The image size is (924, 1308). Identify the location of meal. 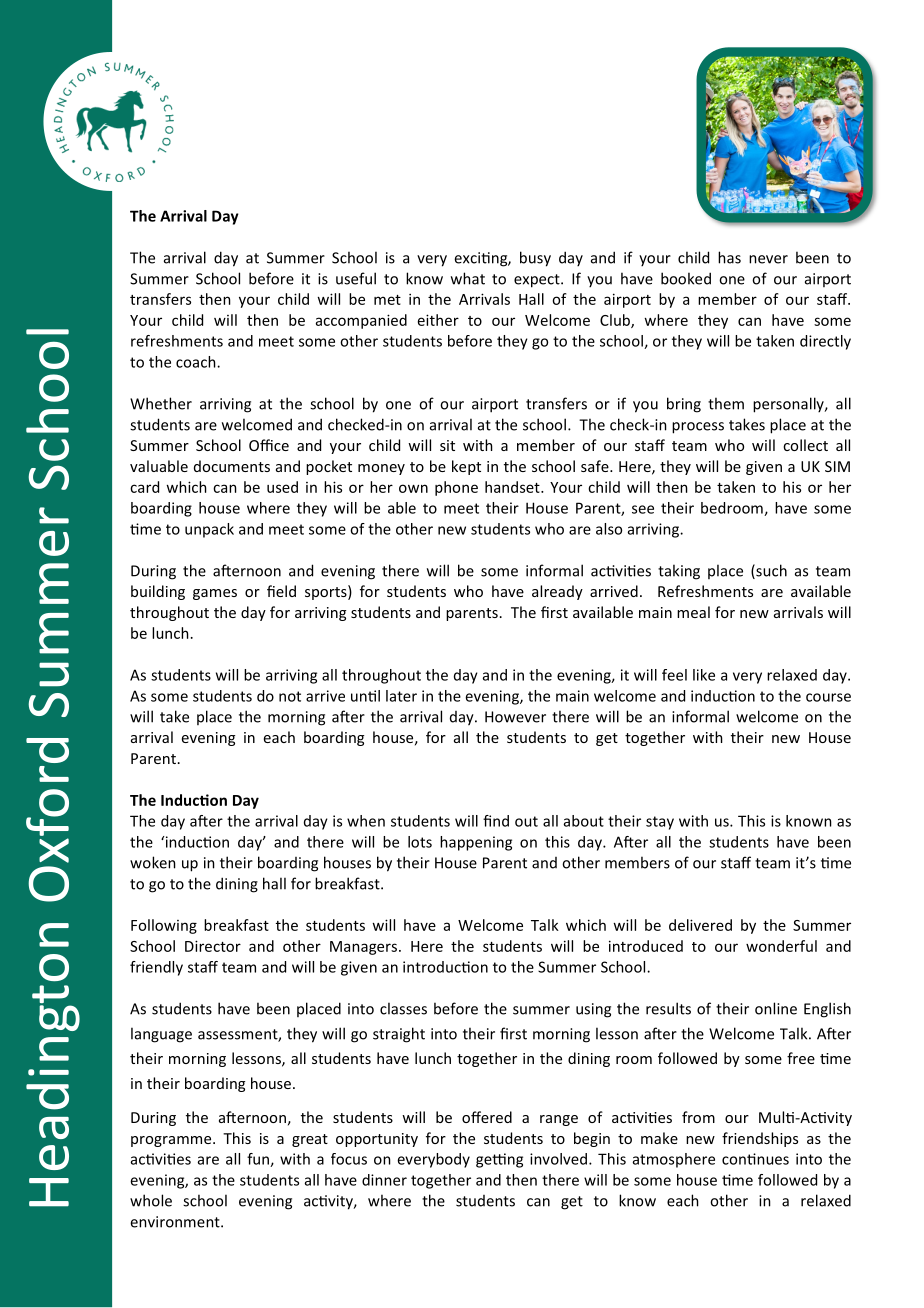
(693, 612).
